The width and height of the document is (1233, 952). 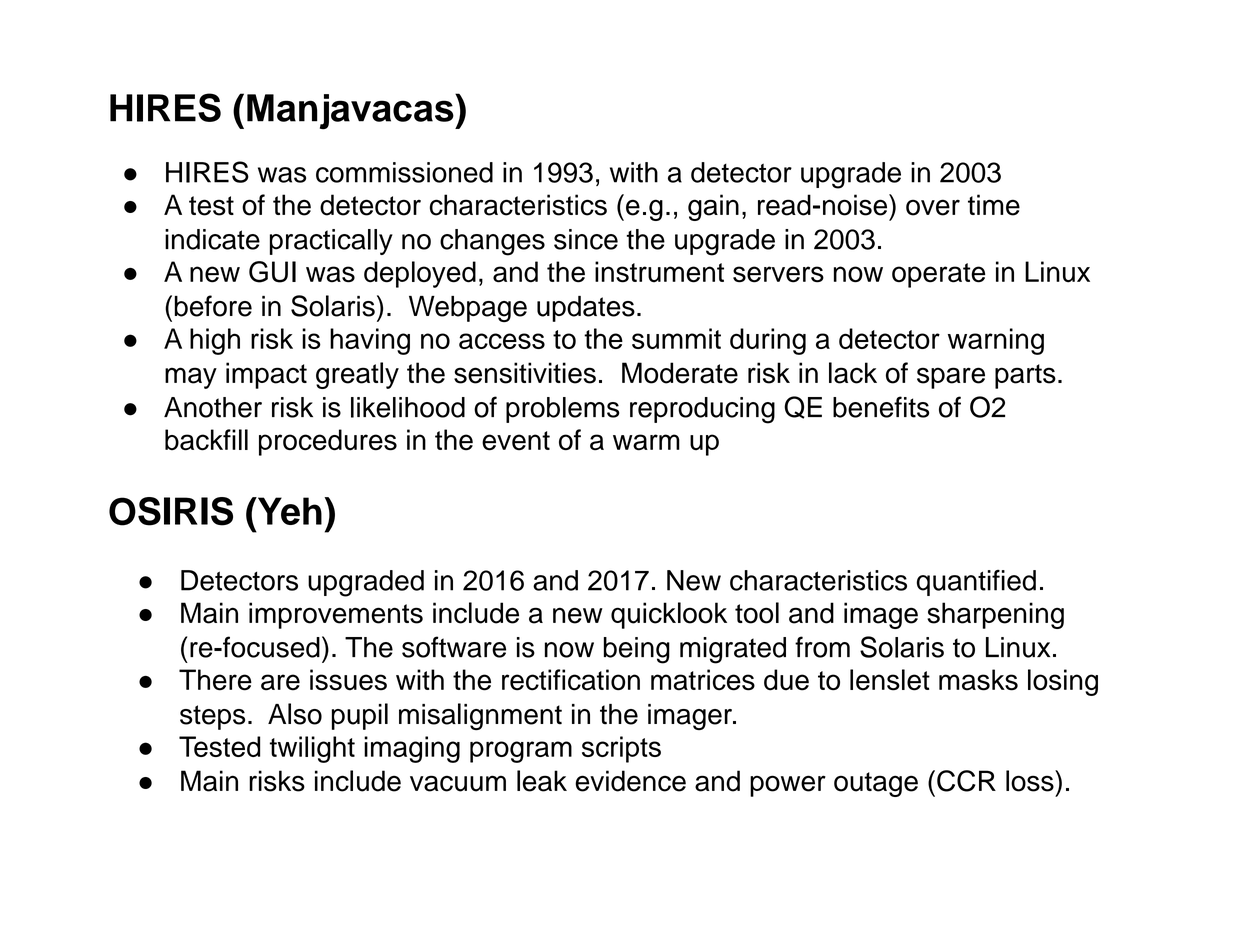 What do you see at coordinates (336, 615) in the document?
I see `improvements` at bounding box center [336, 615].
